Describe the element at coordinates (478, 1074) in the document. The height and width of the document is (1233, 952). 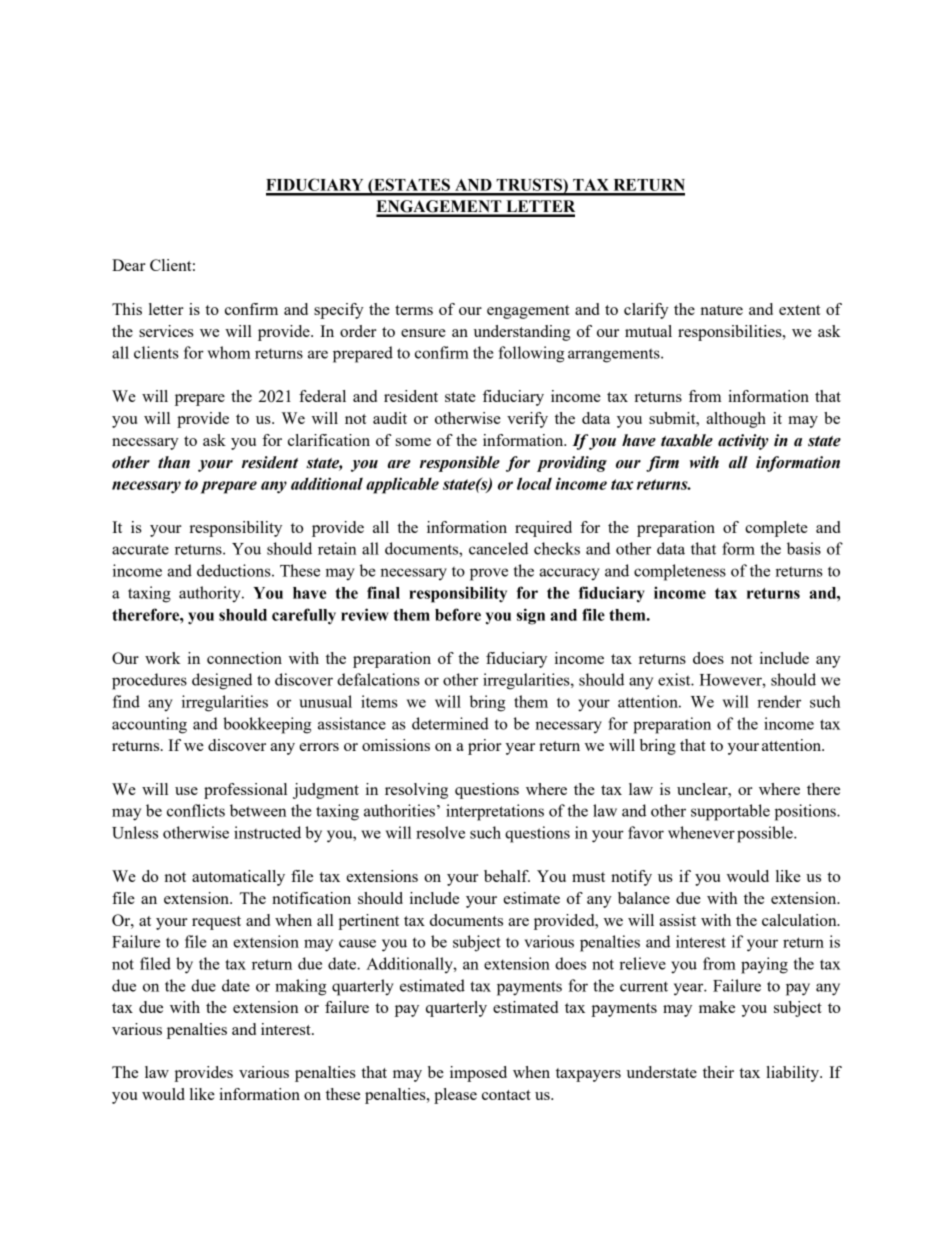
I see `imposed` at that location.
